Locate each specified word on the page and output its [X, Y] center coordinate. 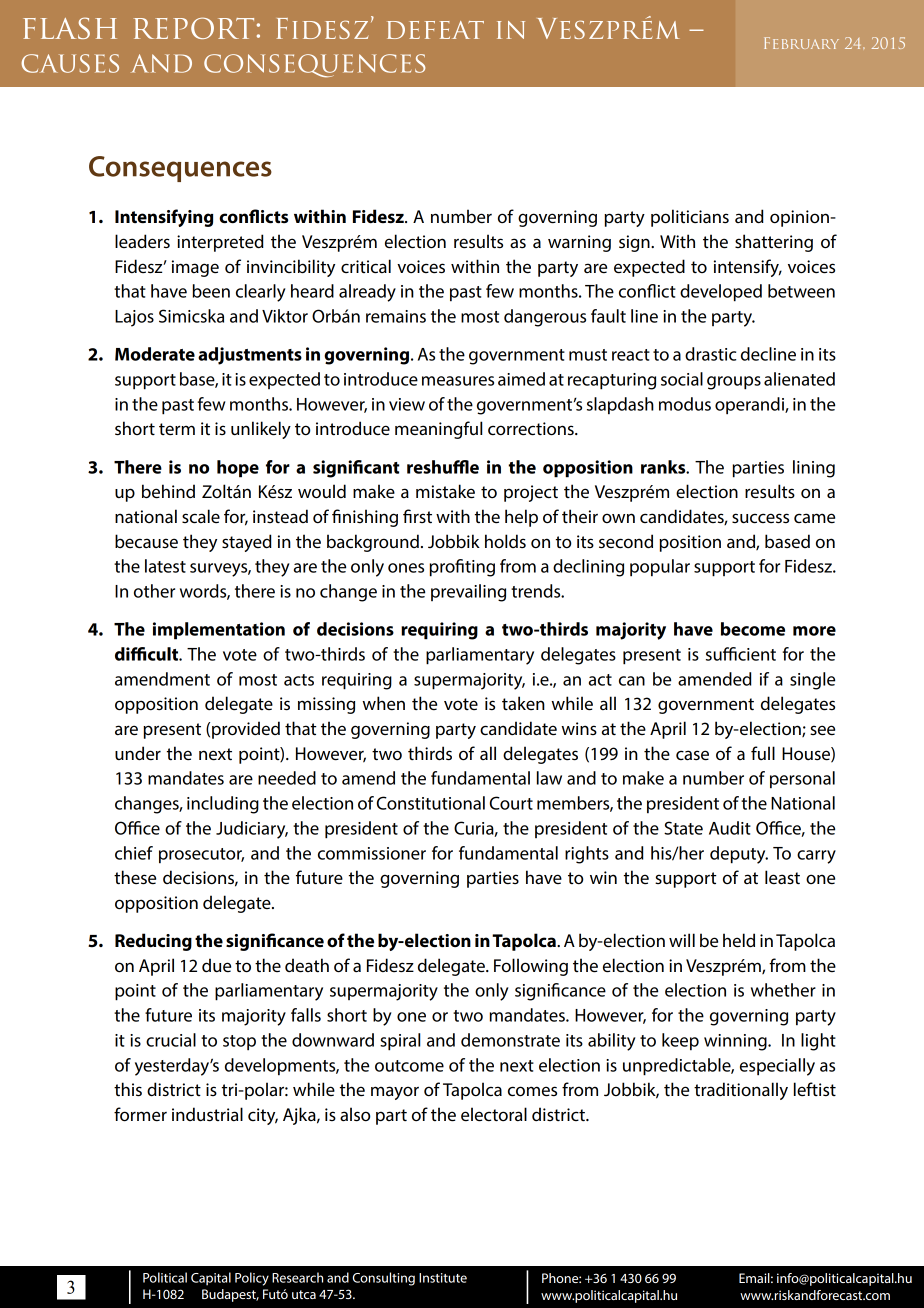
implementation [219, 631]
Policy [252, 1279]
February [801, 43]
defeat [435, 30]
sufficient [741, 654]
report [194, 28]
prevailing [468, 593]
